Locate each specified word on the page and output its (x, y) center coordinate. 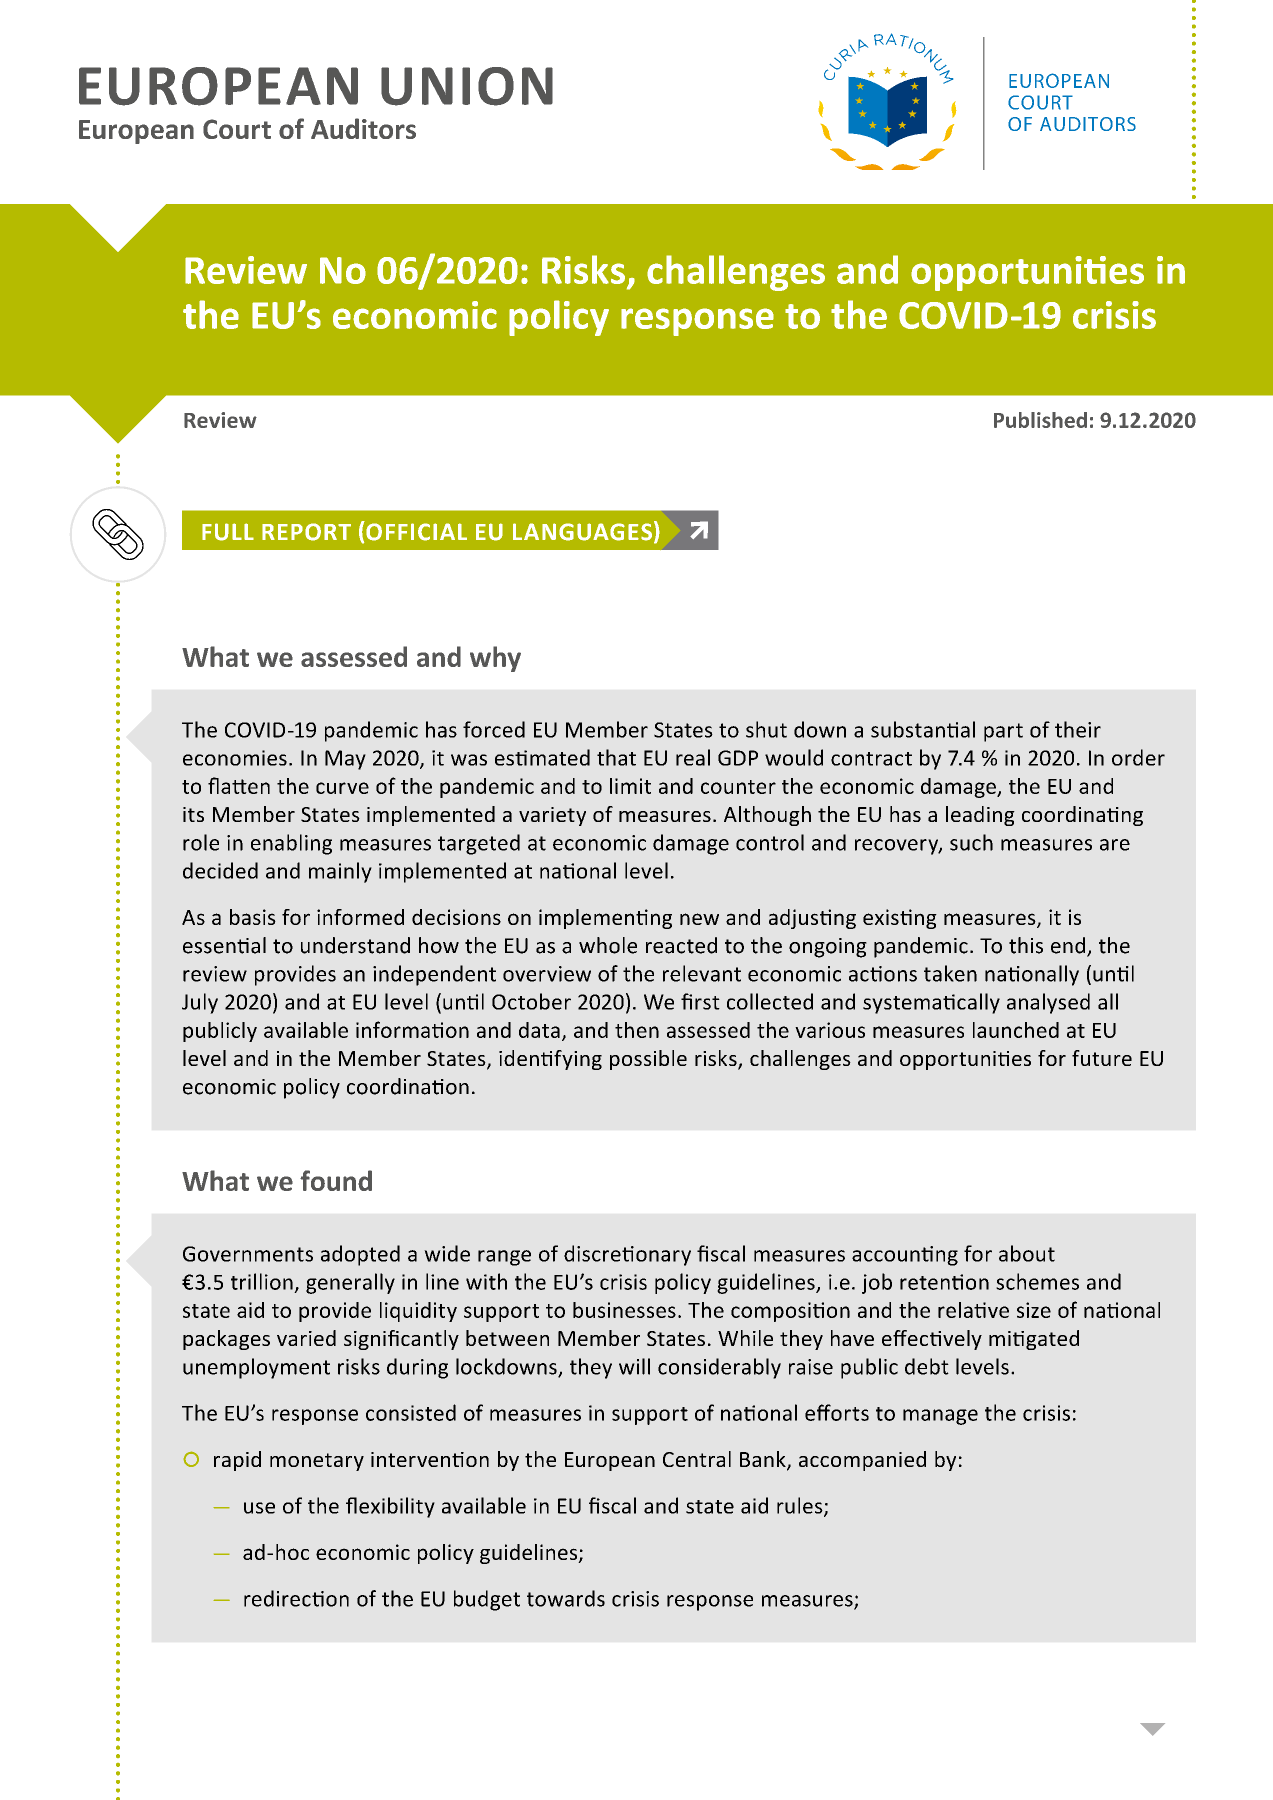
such (971, 842)
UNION (467, 86)
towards (566, 1598)
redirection (296, 1598)
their (1078, 729)
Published (1040, 420)
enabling (291, 844)
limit (630, 786)
